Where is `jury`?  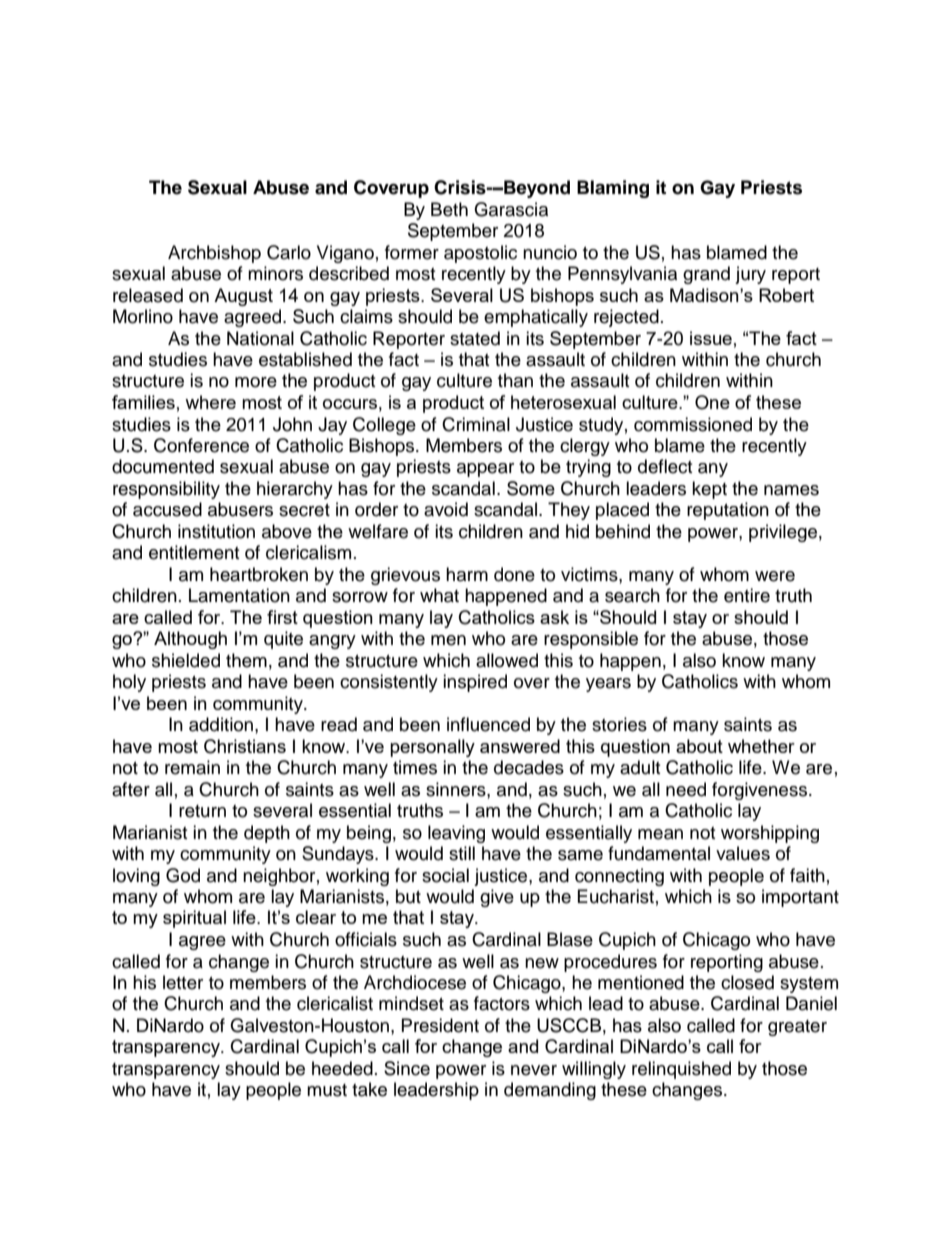
jury is located at coordinates (750, 275).
